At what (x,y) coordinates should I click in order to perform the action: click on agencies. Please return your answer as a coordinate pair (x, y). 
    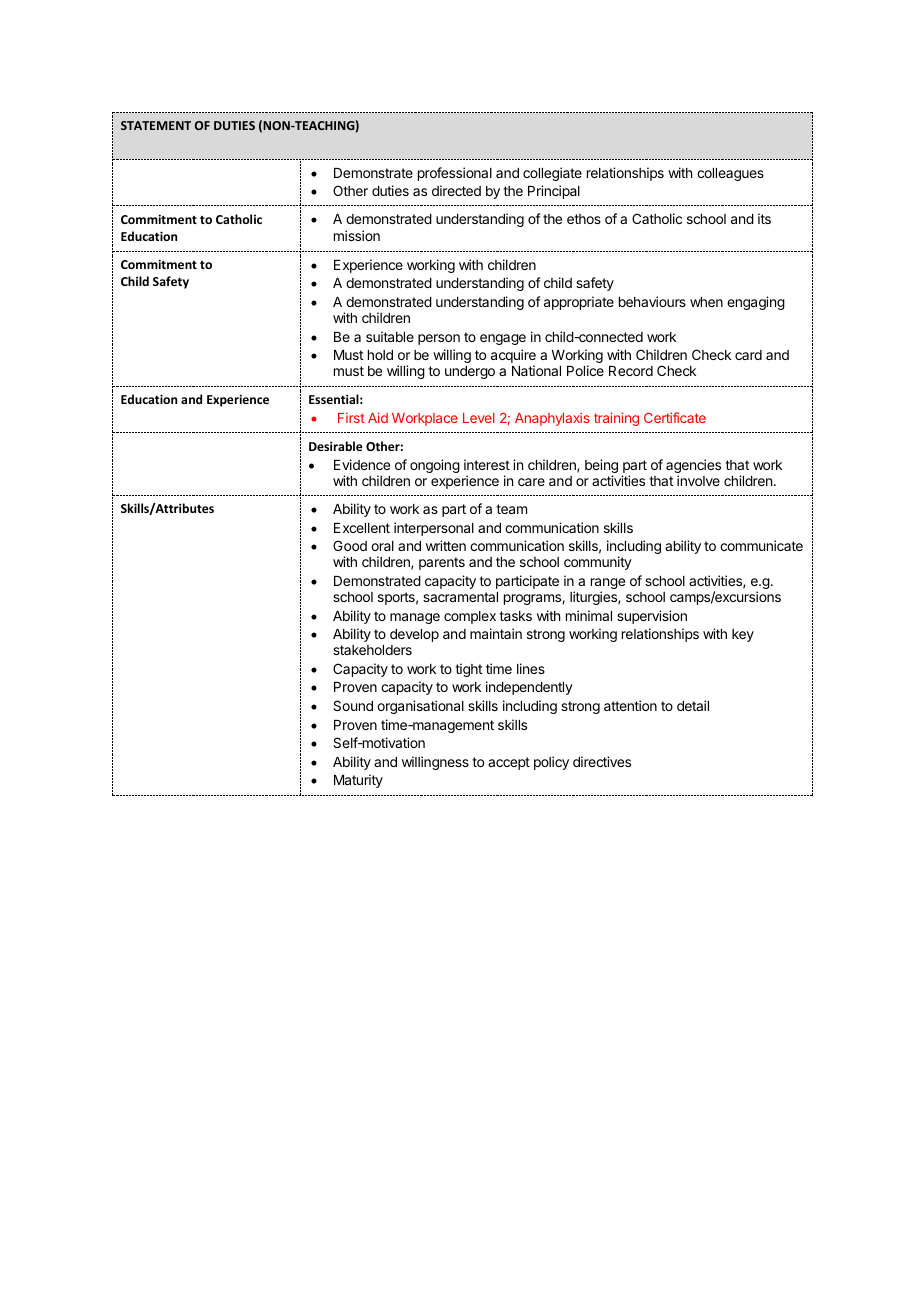
    Looking at the image, I should click on (693, 467).
